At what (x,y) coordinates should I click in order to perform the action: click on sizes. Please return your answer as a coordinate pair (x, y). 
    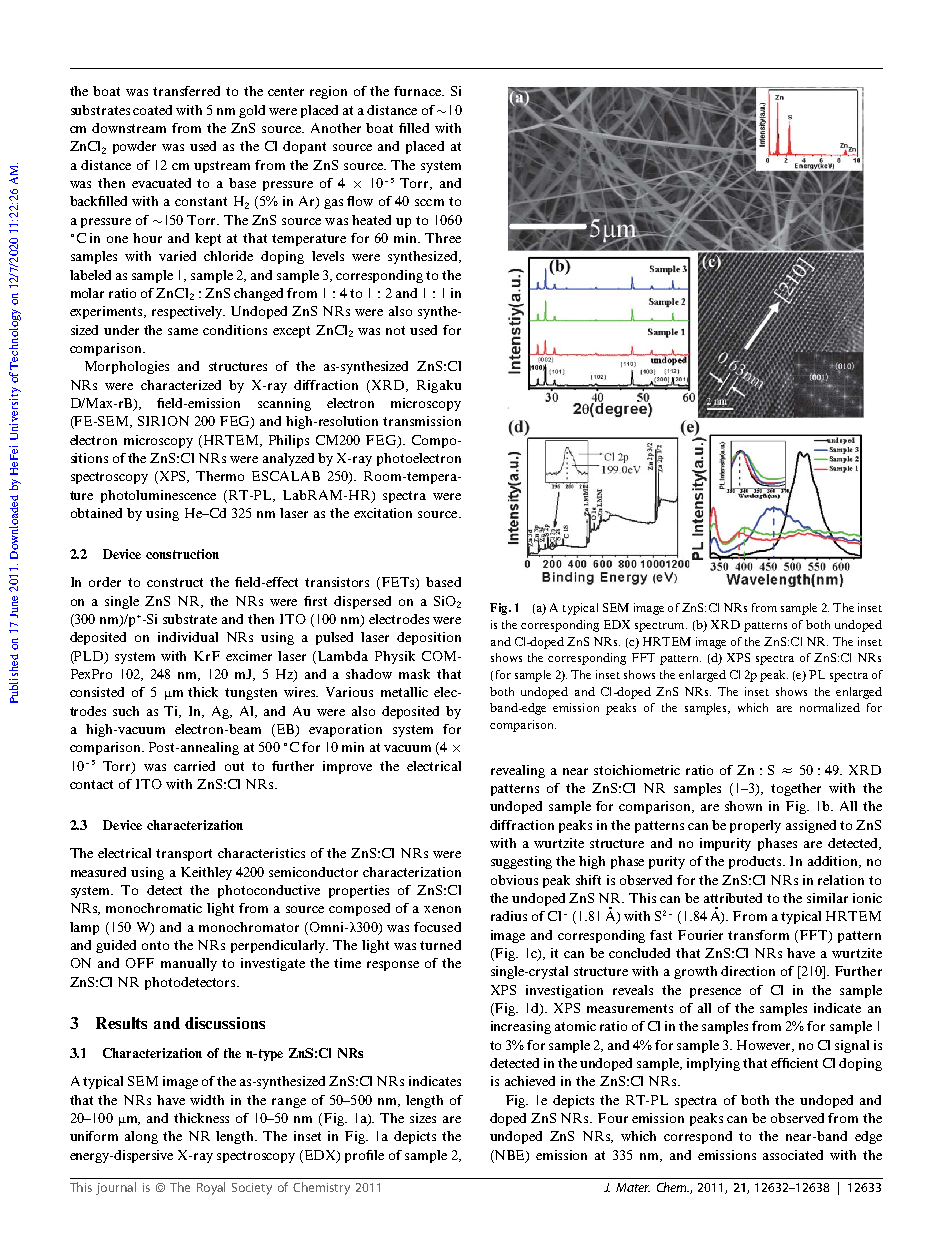
    Looking at the image, I should click on (423, 1118).
